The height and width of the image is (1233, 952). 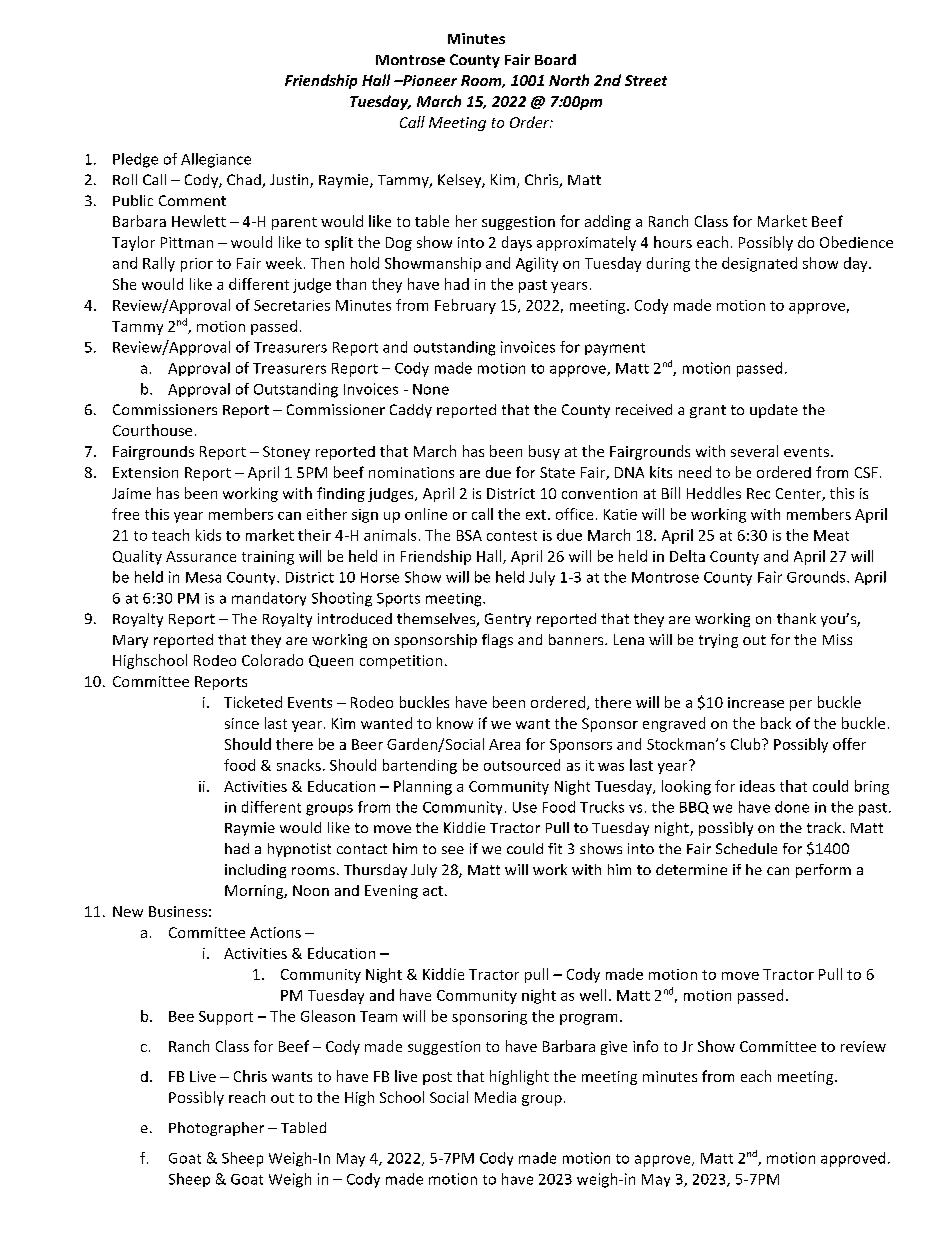 I want to click on Street, so click(x=646, y=80).
